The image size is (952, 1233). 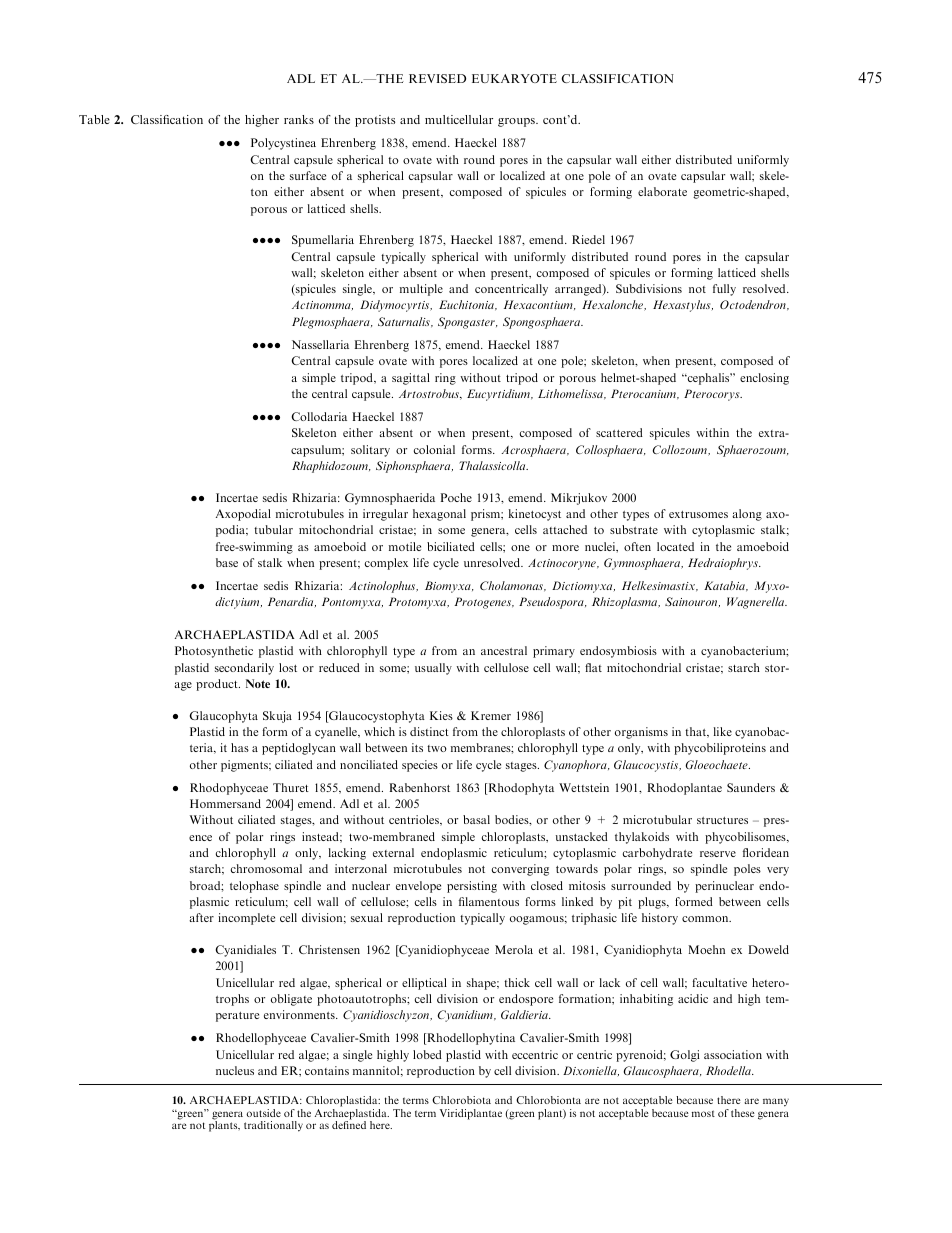 I want to click on chromosomal, so click(x=266, y=868).
